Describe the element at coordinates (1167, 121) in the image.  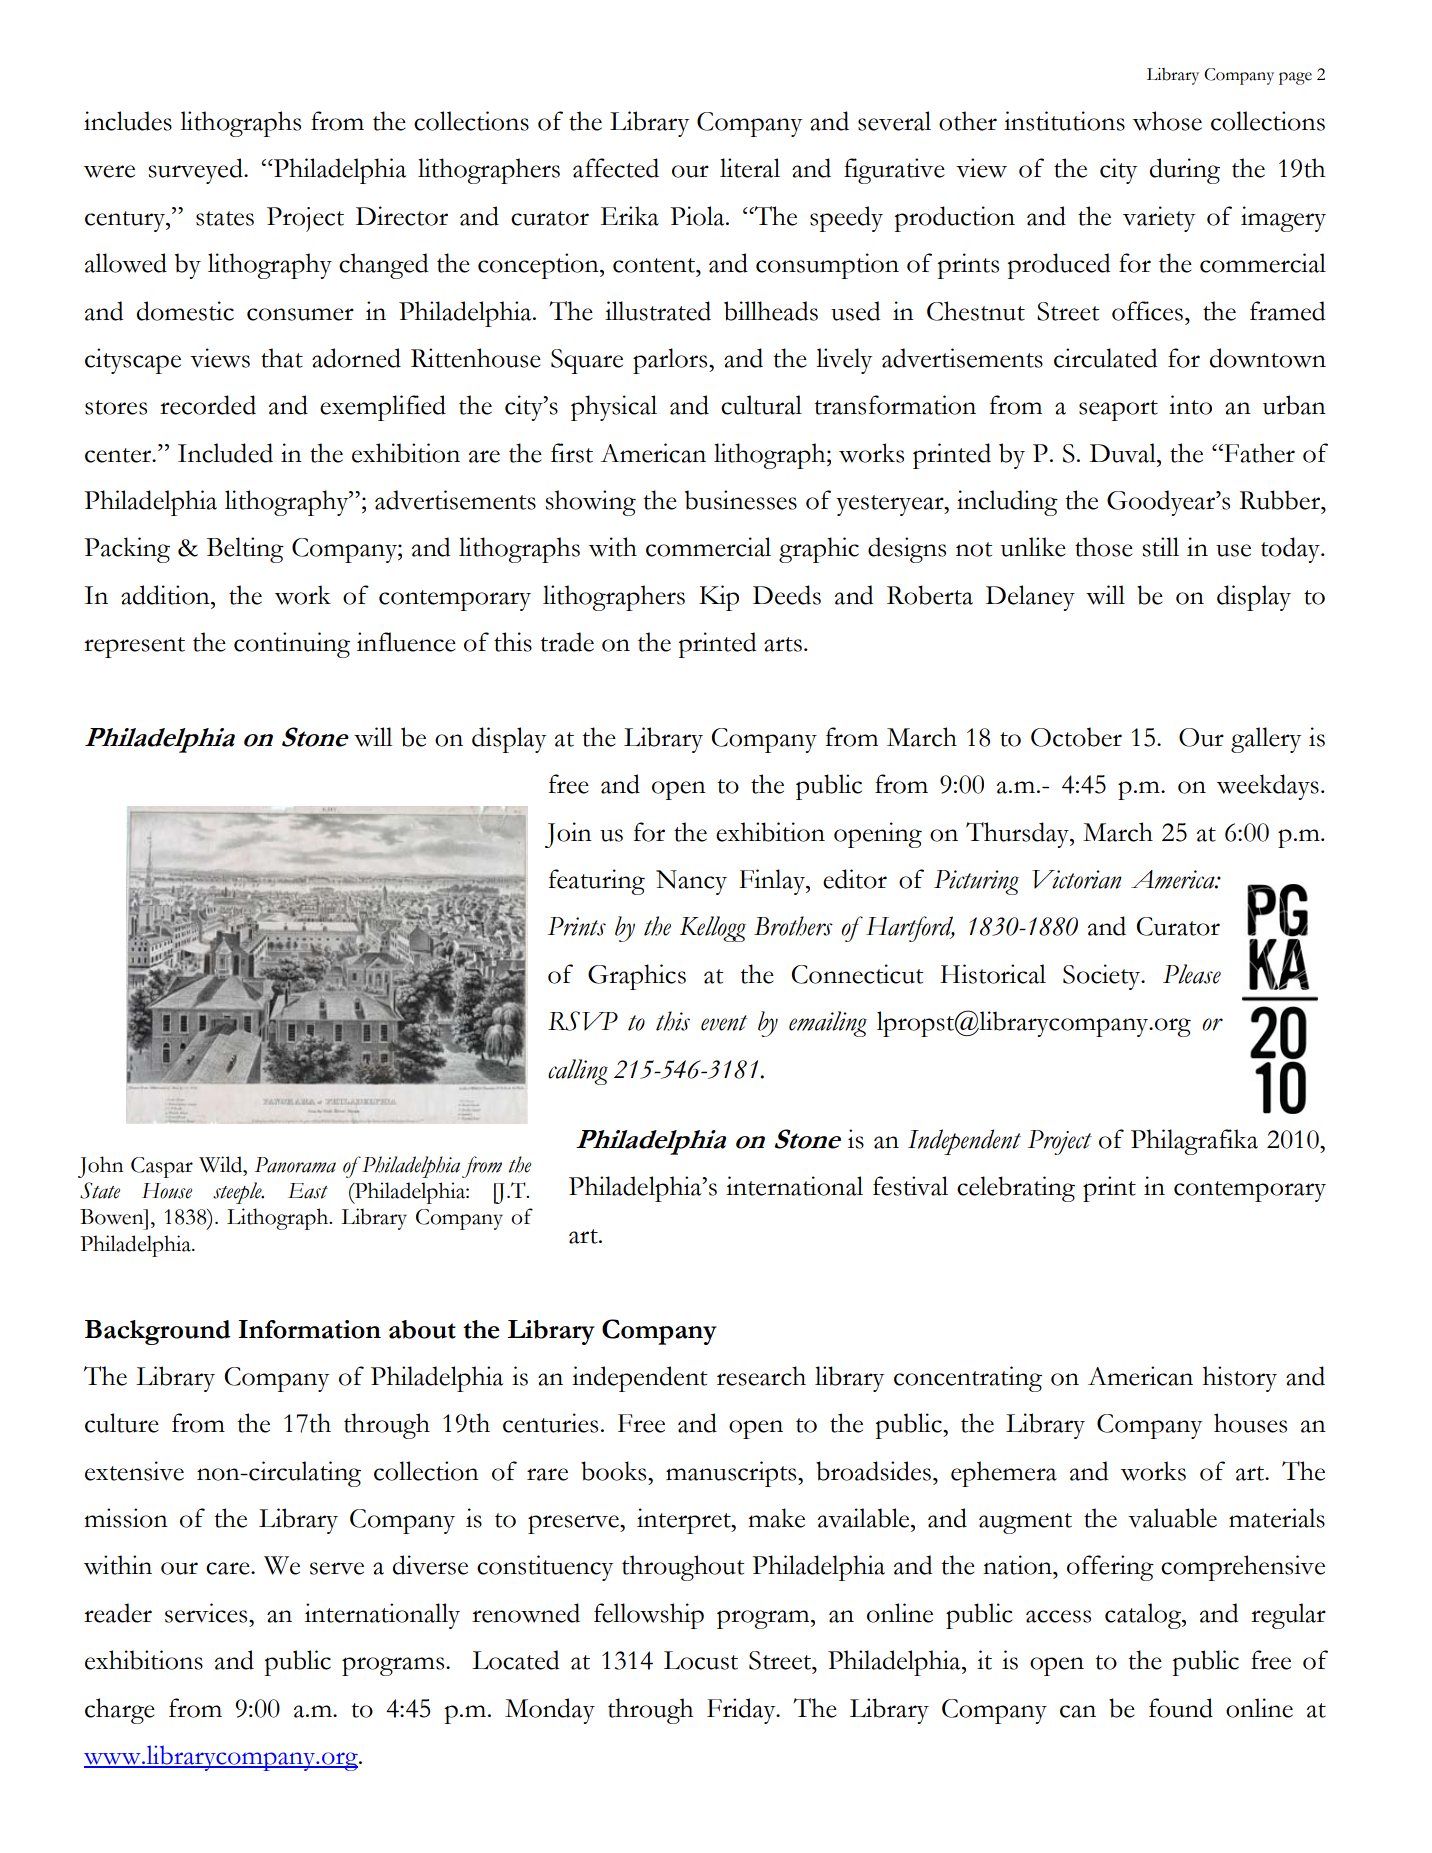
I see `whose` at that location.
